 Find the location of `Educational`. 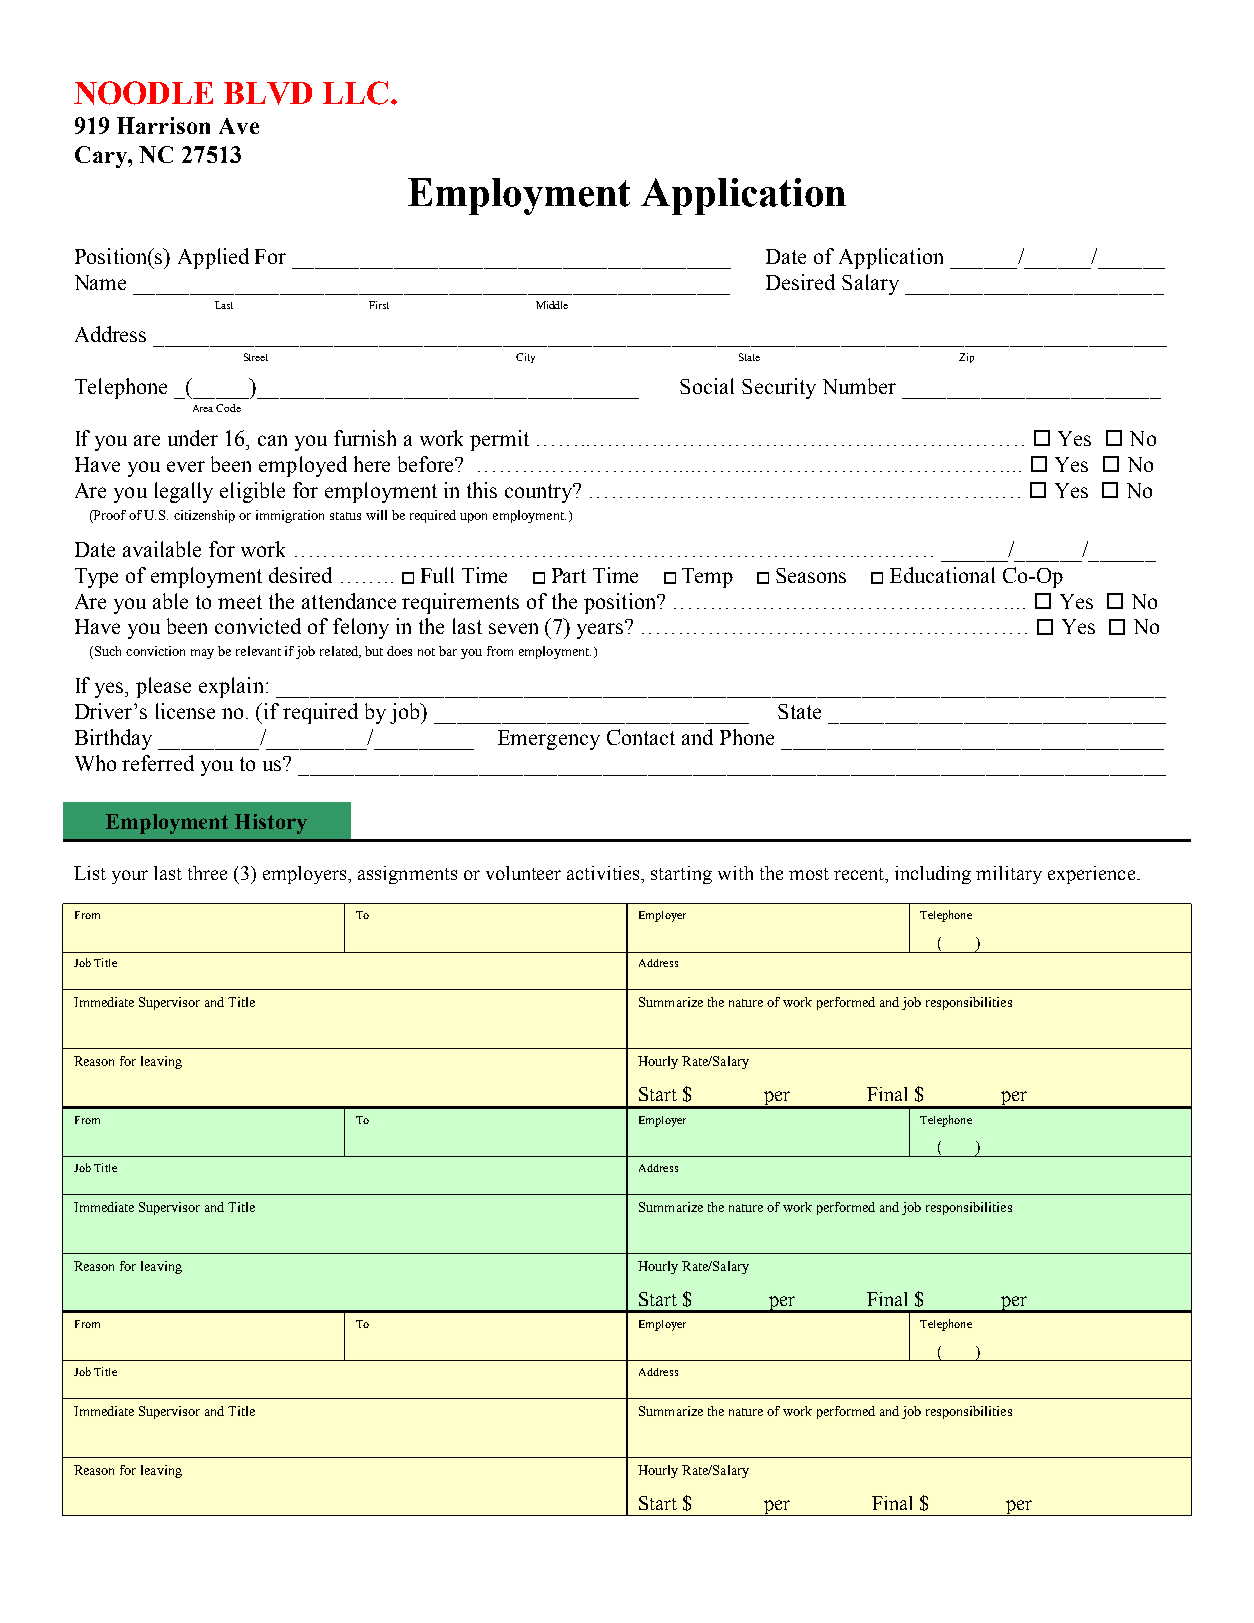

Educational is located at coordinates (942, 575).
